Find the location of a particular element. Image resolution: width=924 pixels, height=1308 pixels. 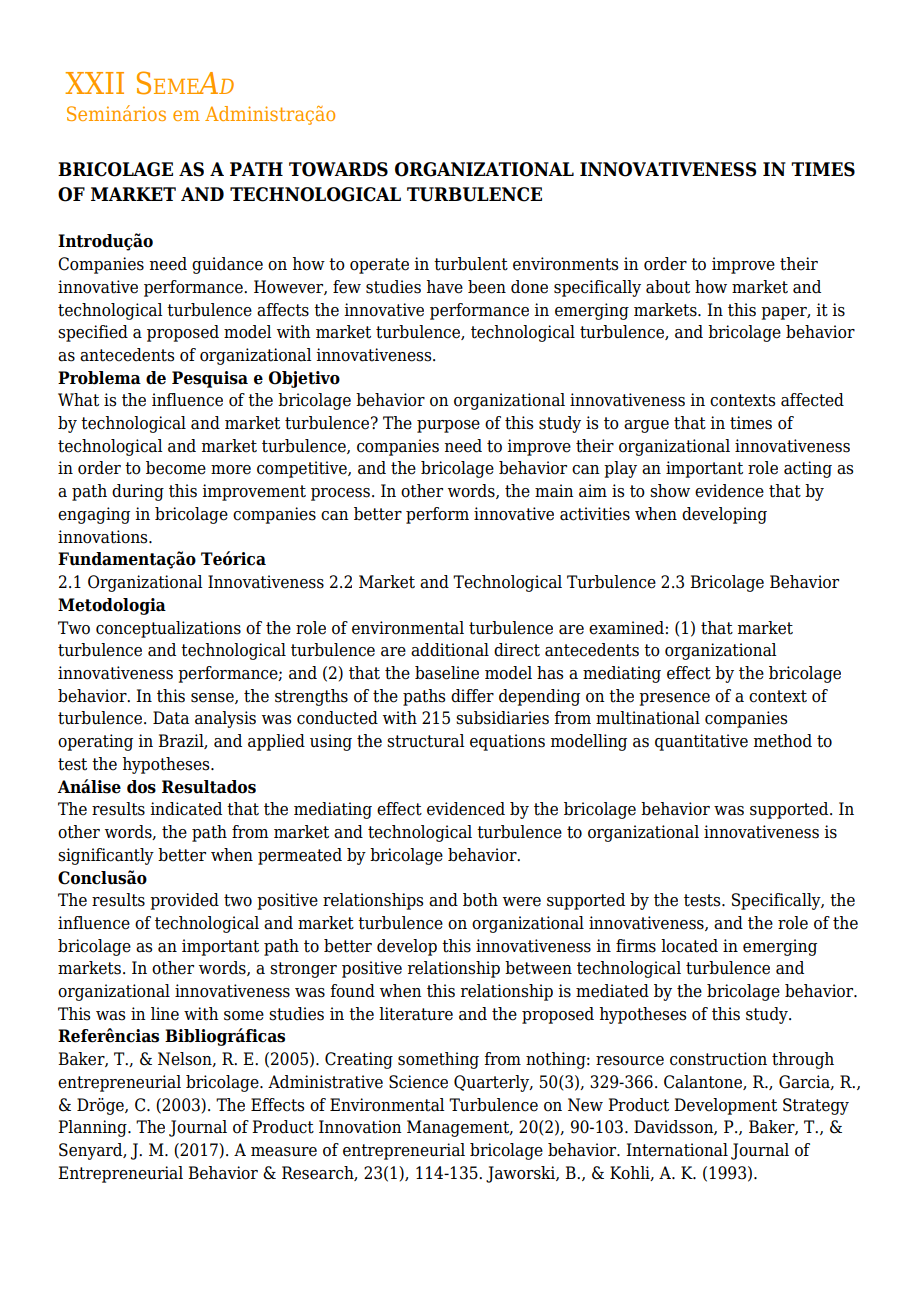

presence is located at coordinates (674, 699).
